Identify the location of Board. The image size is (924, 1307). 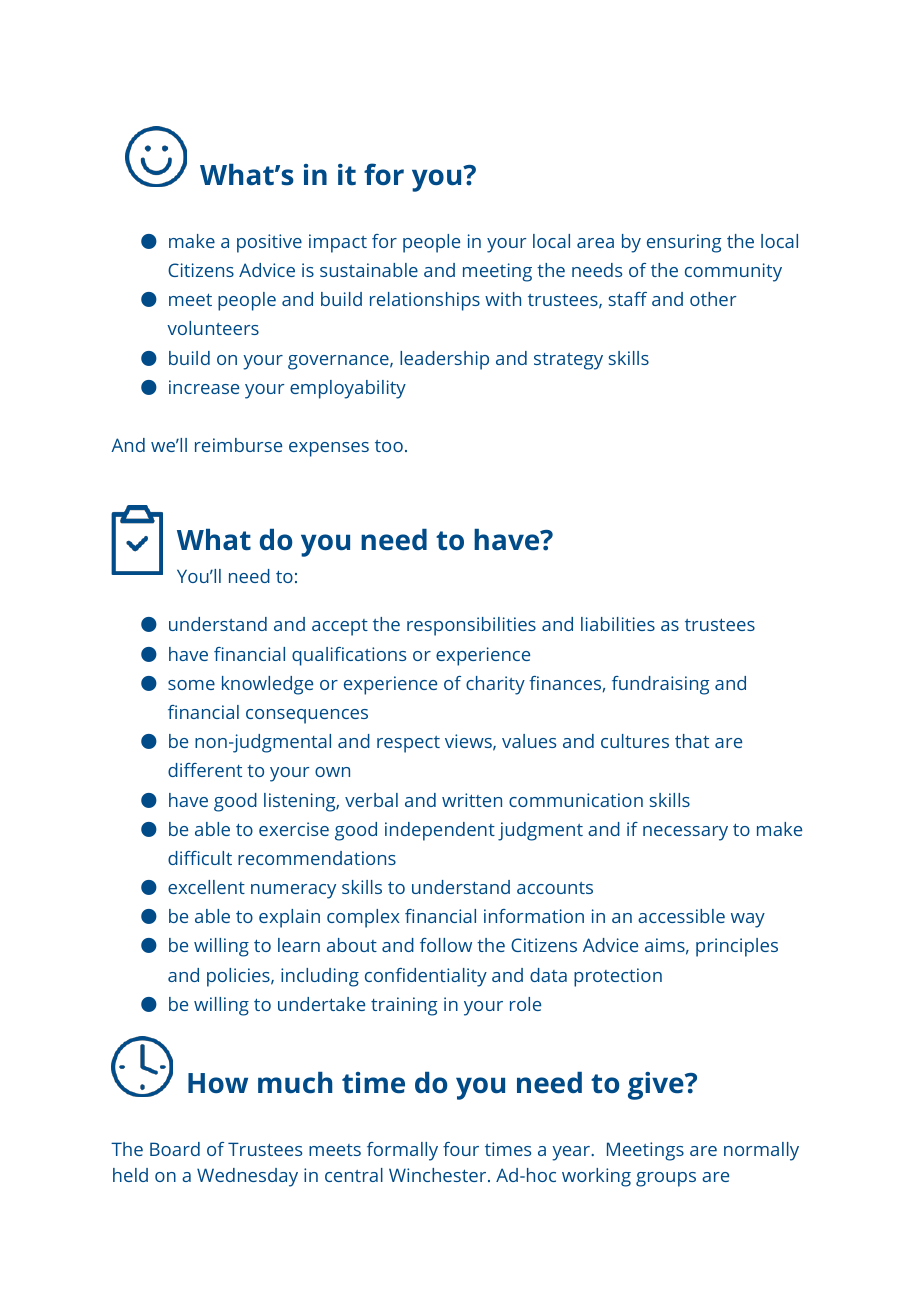
(175, 1149).
